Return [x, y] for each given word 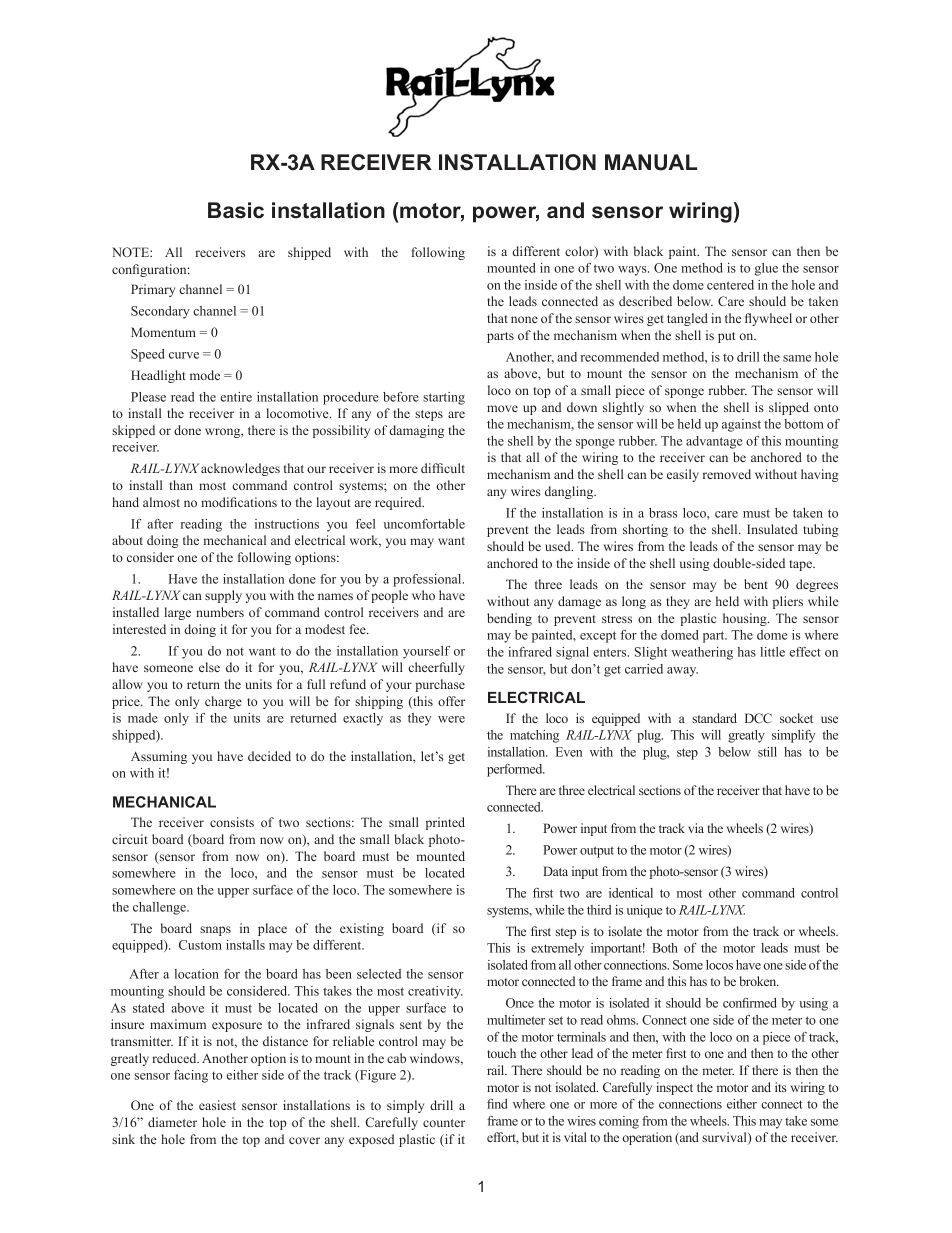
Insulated [772, 529]
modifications [239, 502]
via [696, 828]
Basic [236, 210]
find [497, 1104]
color [580, 252]
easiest [217, 1105]
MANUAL [651, 162]
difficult [443, 468]
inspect [674, 1088]
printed [445, 823]
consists [232, 822]
